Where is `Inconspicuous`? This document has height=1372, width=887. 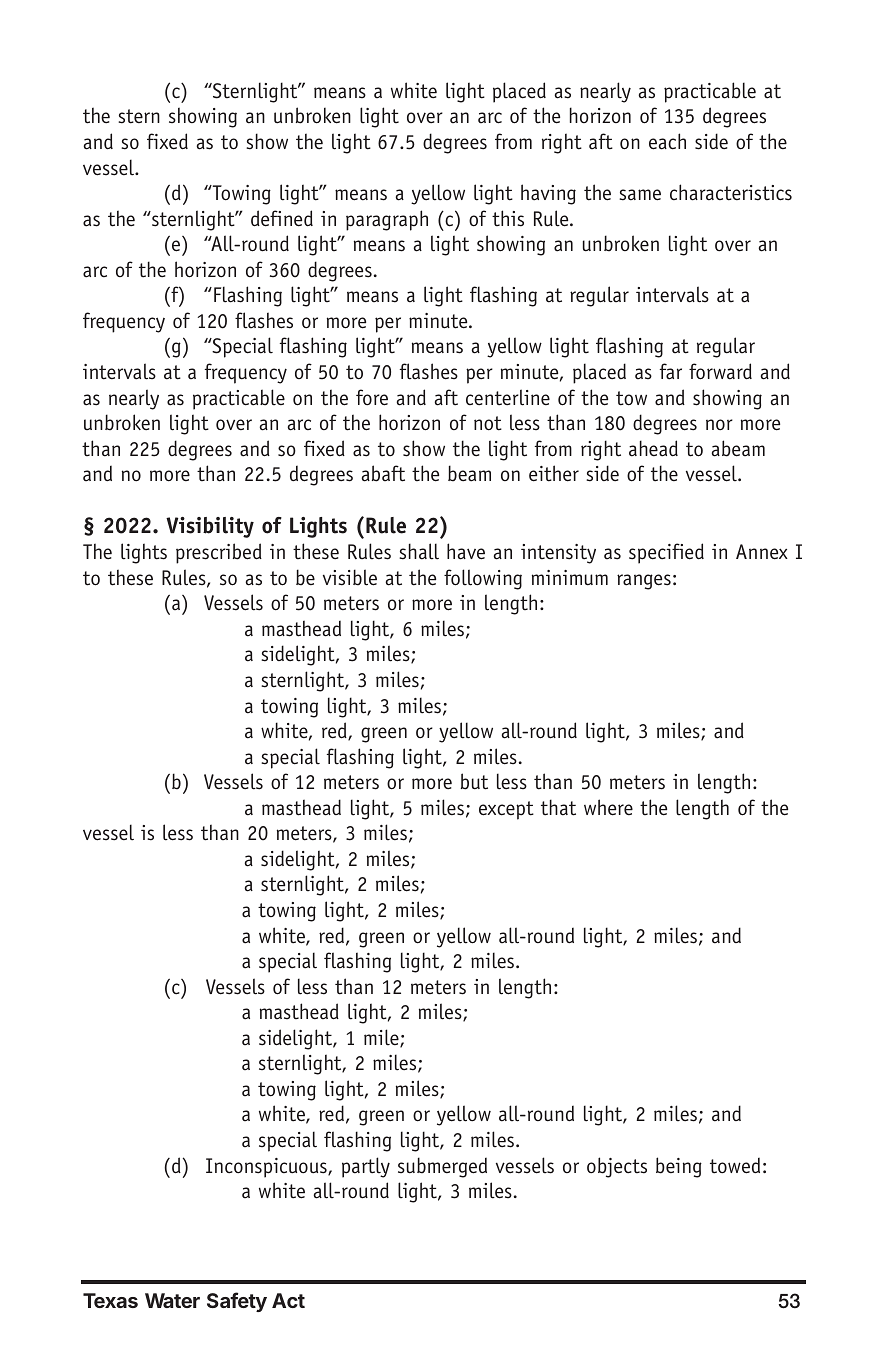 Inconspicuous is located at coordinates (267, 1168).
